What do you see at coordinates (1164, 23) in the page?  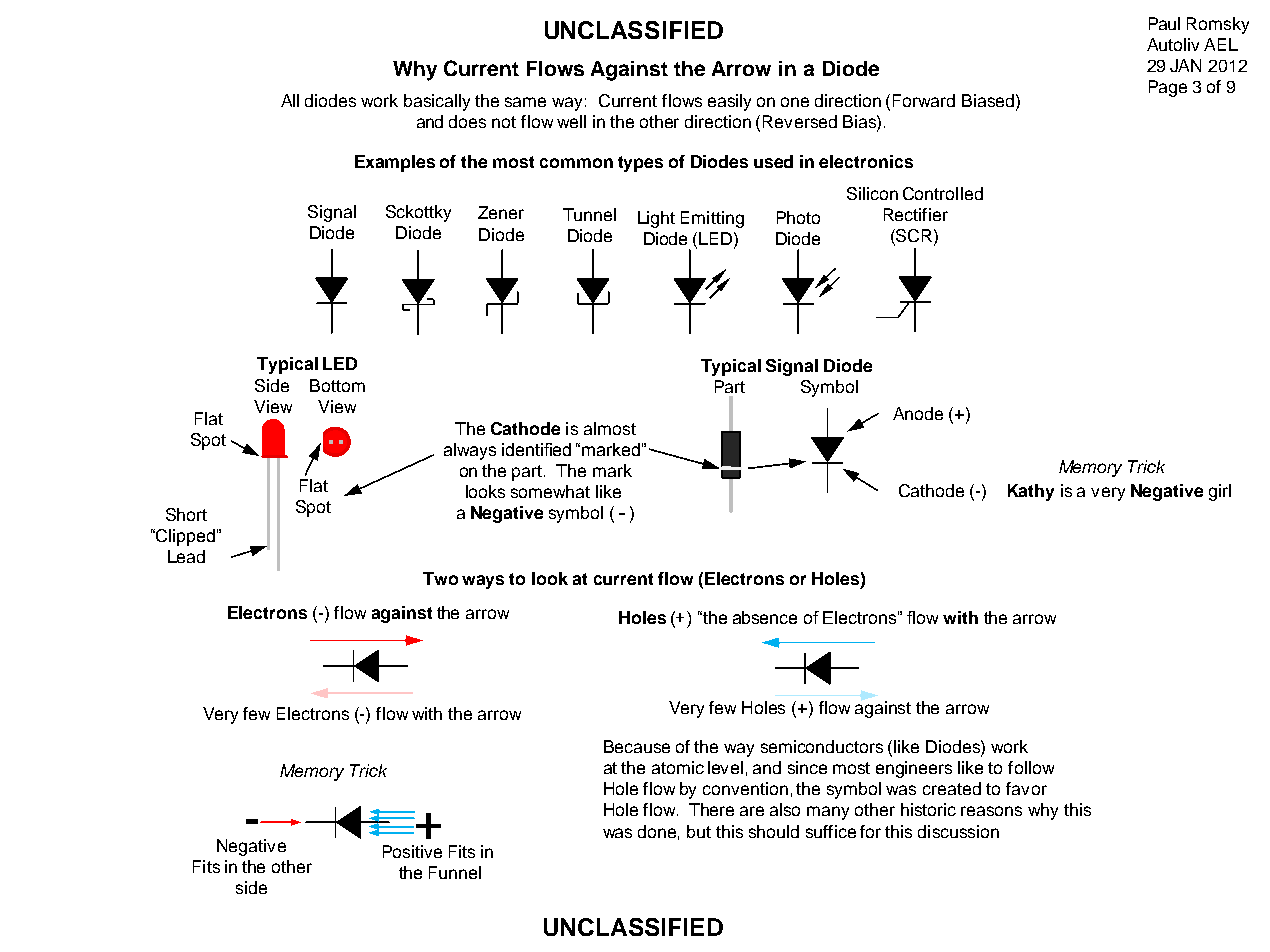 I see `Paul` at bounding box center [1164, 23].
